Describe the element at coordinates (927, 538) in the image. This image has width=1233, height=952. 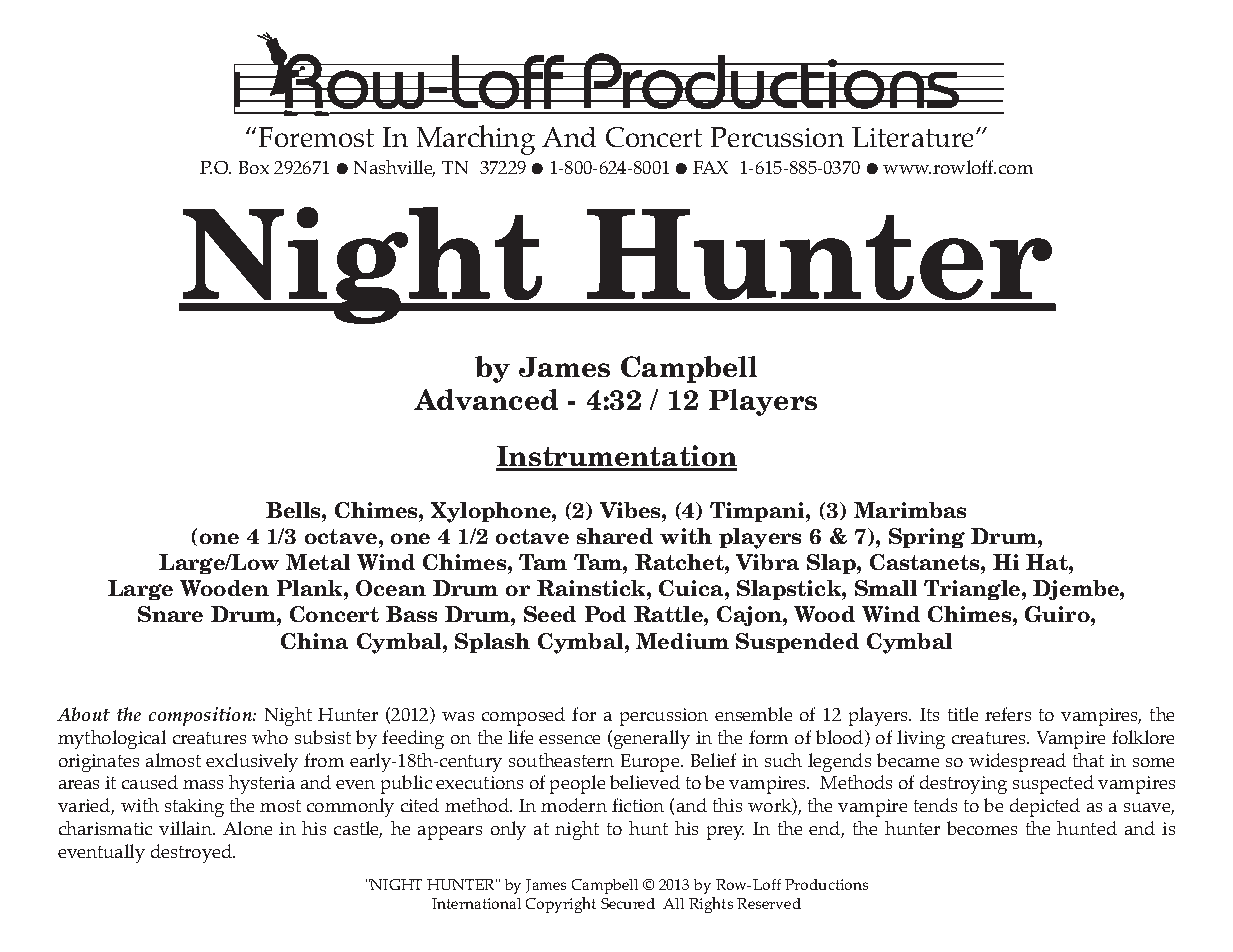
I see `Spring` at that location.
